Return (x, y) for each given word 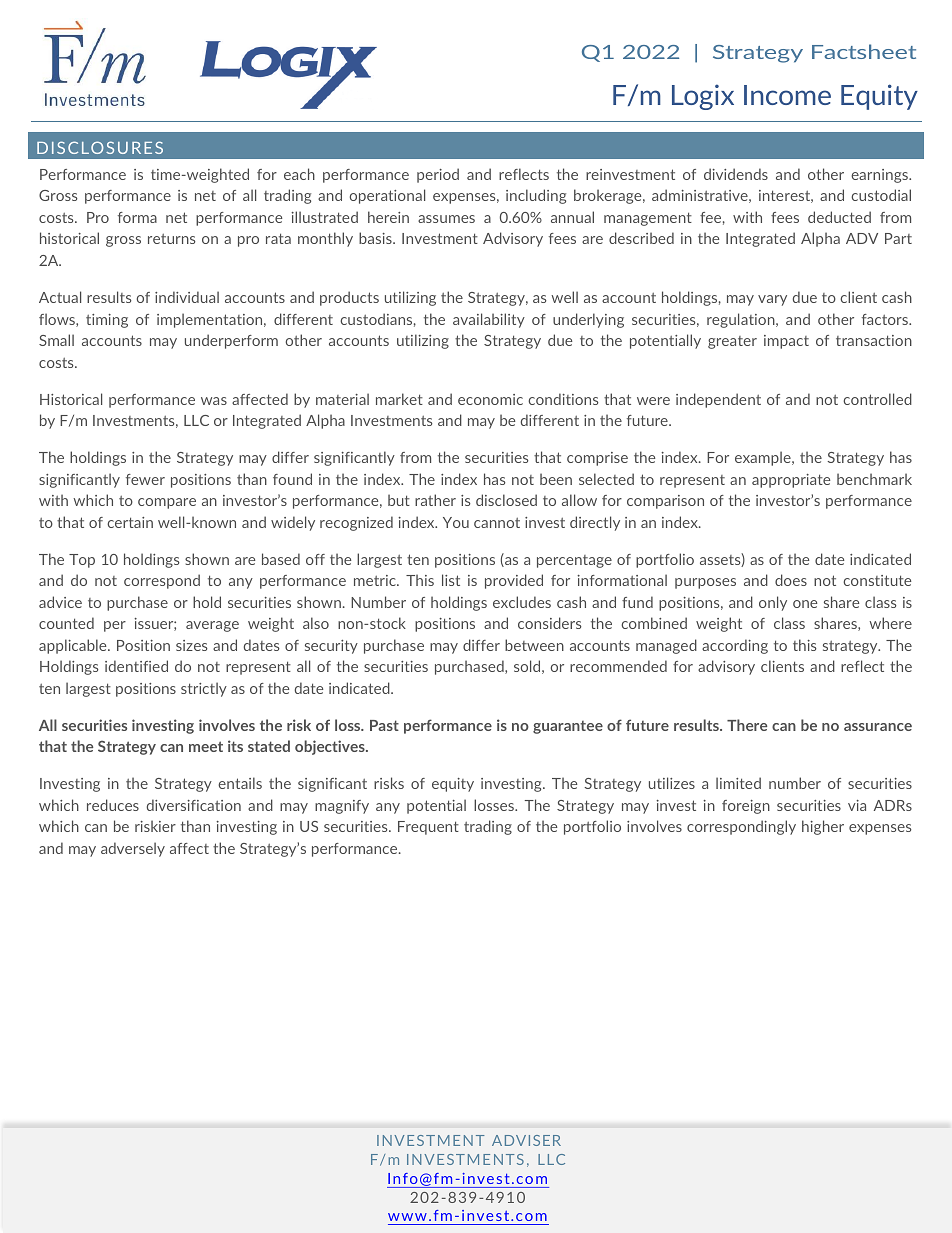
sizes (192, 645)
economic (490, 399)
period (438, 175)
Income (787, 95)
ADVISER (526, 1140)
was (214, 401)
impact (786, 342)
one (805, 604)
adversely (133, 849)
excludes (522, 602)
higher (823, 827)
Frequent (428, 828)
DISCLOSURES (100, 147)
